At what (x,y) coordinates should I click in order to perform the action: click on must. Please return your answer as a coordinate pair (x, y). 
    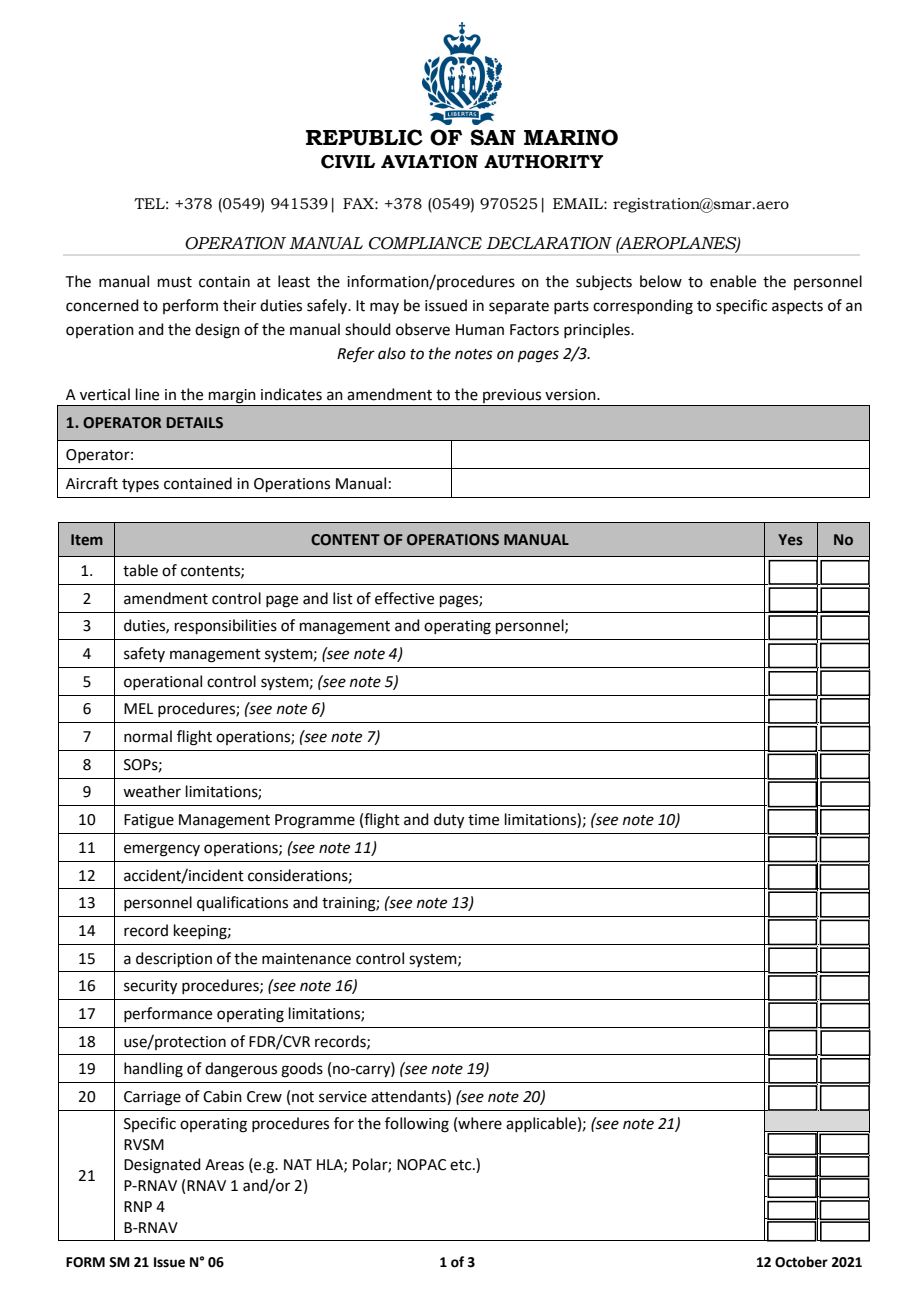
    Looking at the image, I should click on (175, 282).
